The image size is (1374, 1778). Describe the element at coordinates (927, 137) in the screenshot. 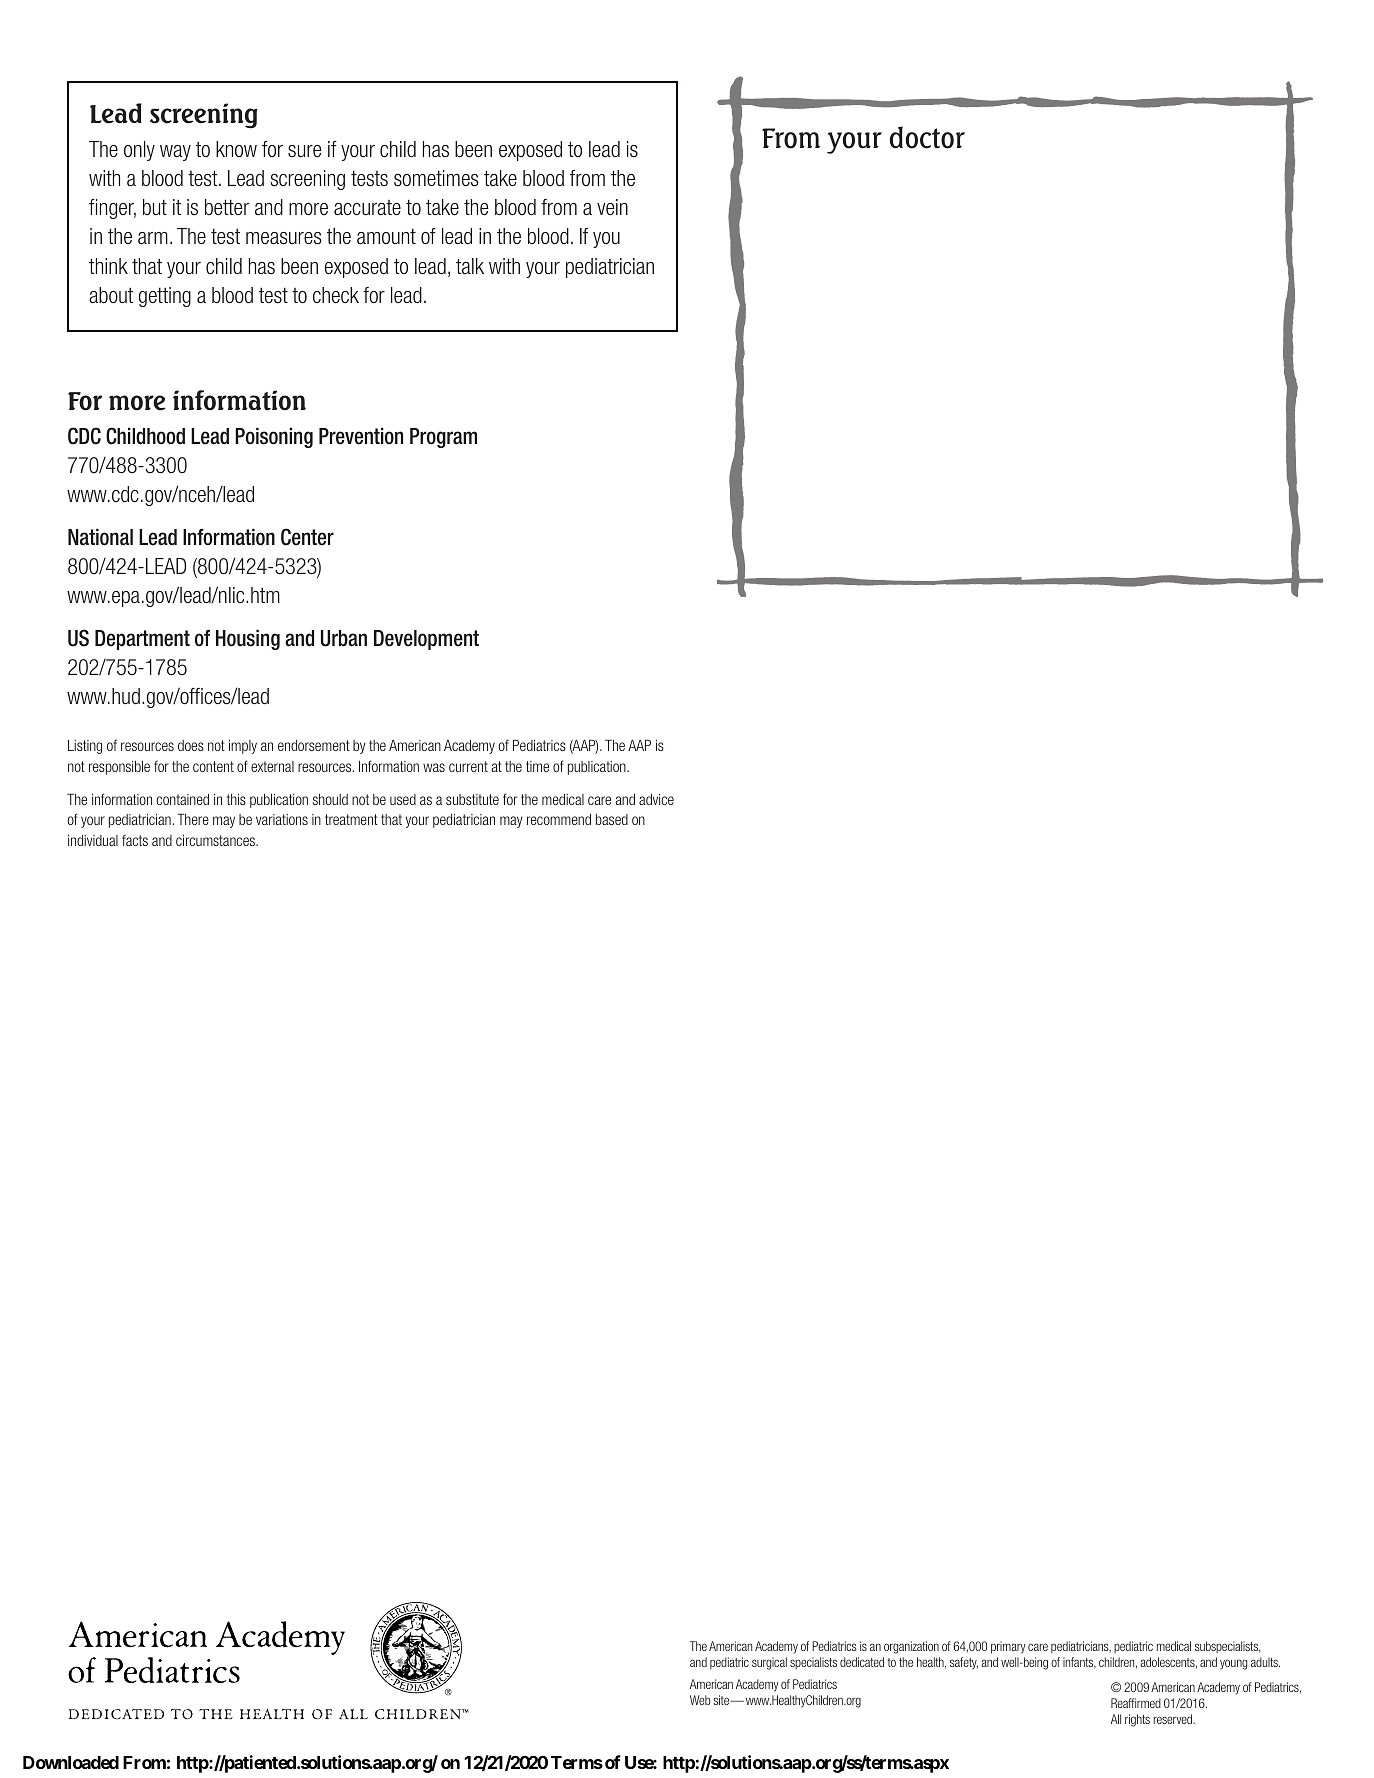

I see `doctor` at that location.
